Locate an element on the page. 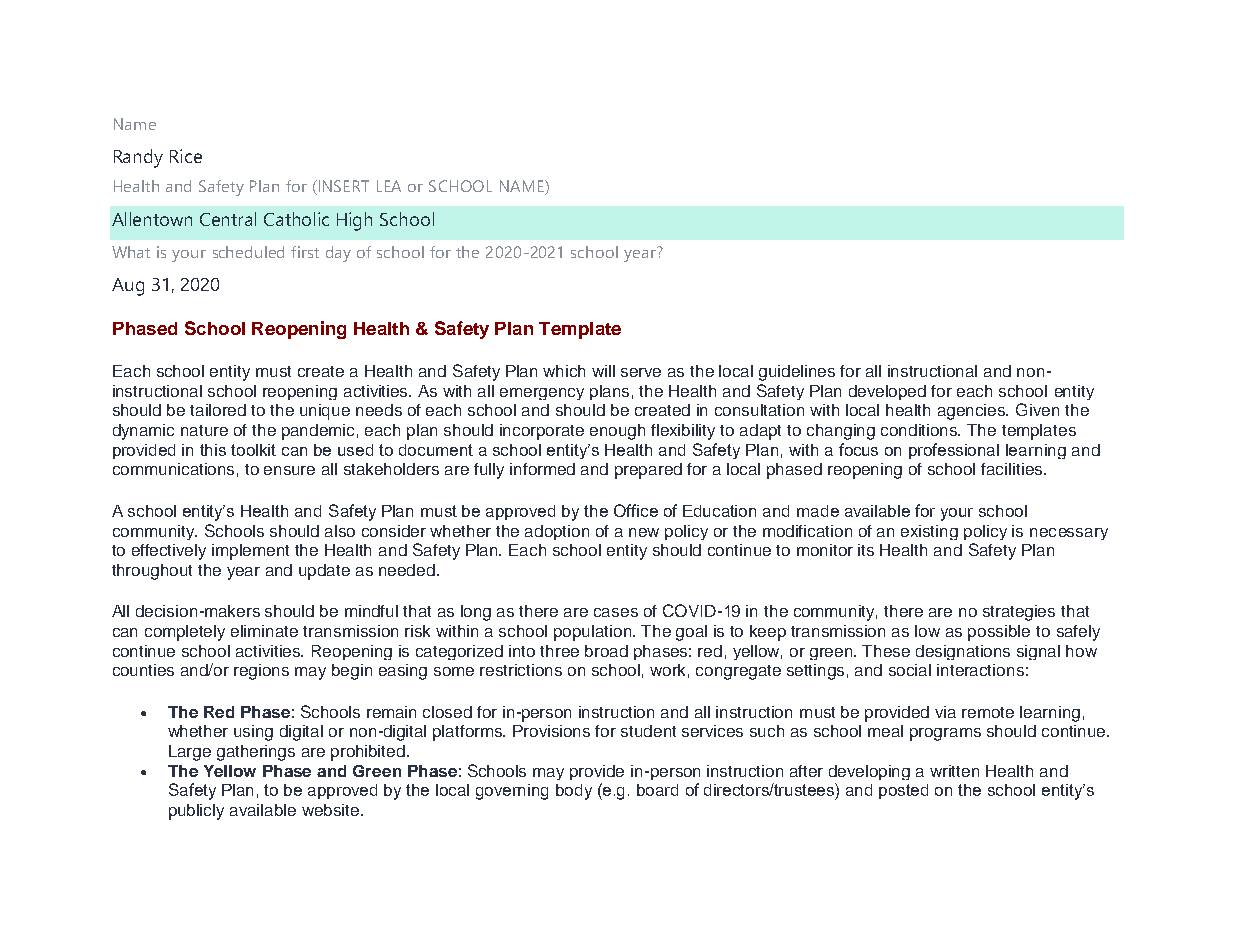 The image size is (1233, 952). body is located at coordinates (574, 792).
